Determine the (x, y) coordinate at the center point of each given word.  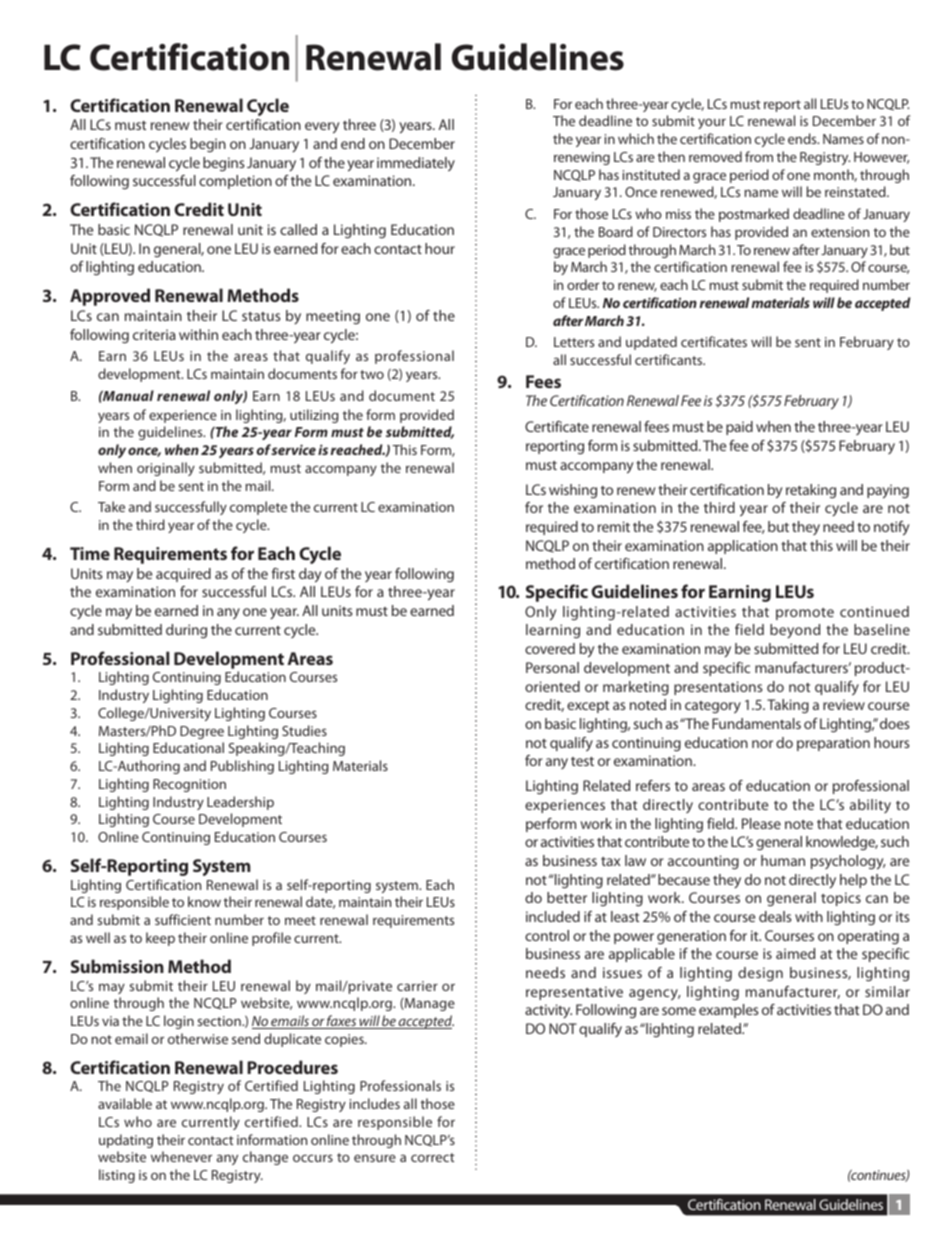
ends (803, 138)
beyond (795, 631)
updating (126, 1141)
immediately (416, 164)
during (186, 631)
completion (235, 182)
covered (550, 648)
